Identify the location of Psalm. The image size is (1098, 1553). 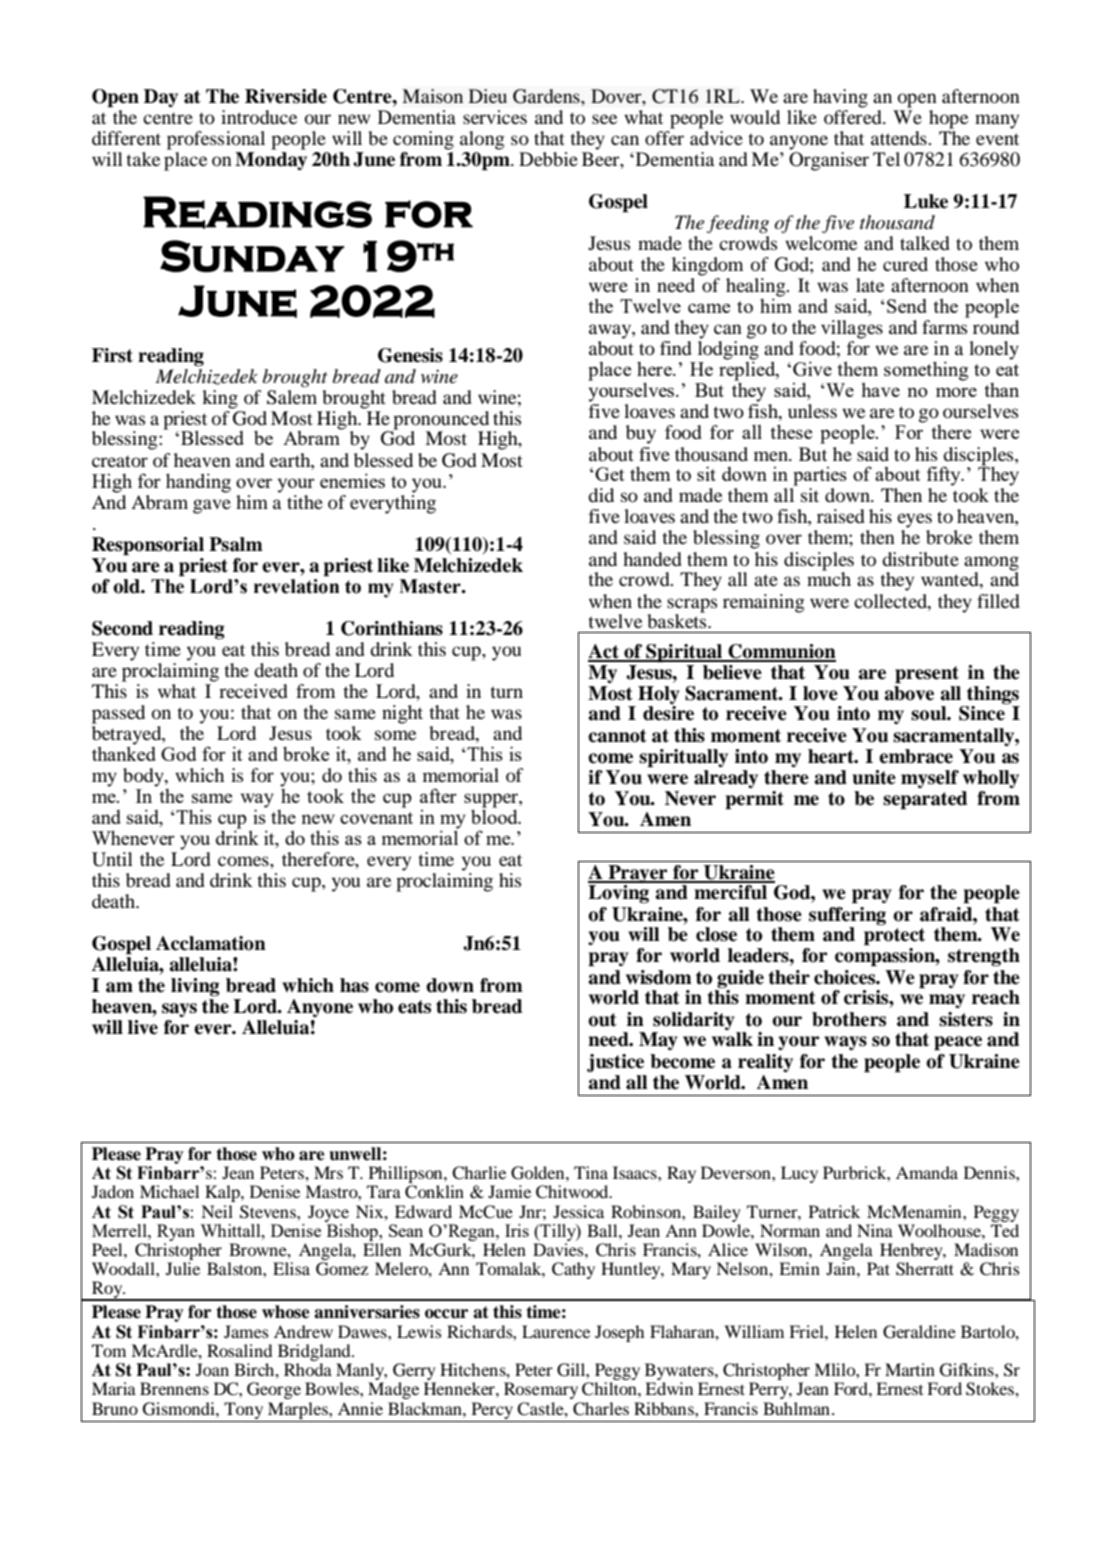
(236, 544).
